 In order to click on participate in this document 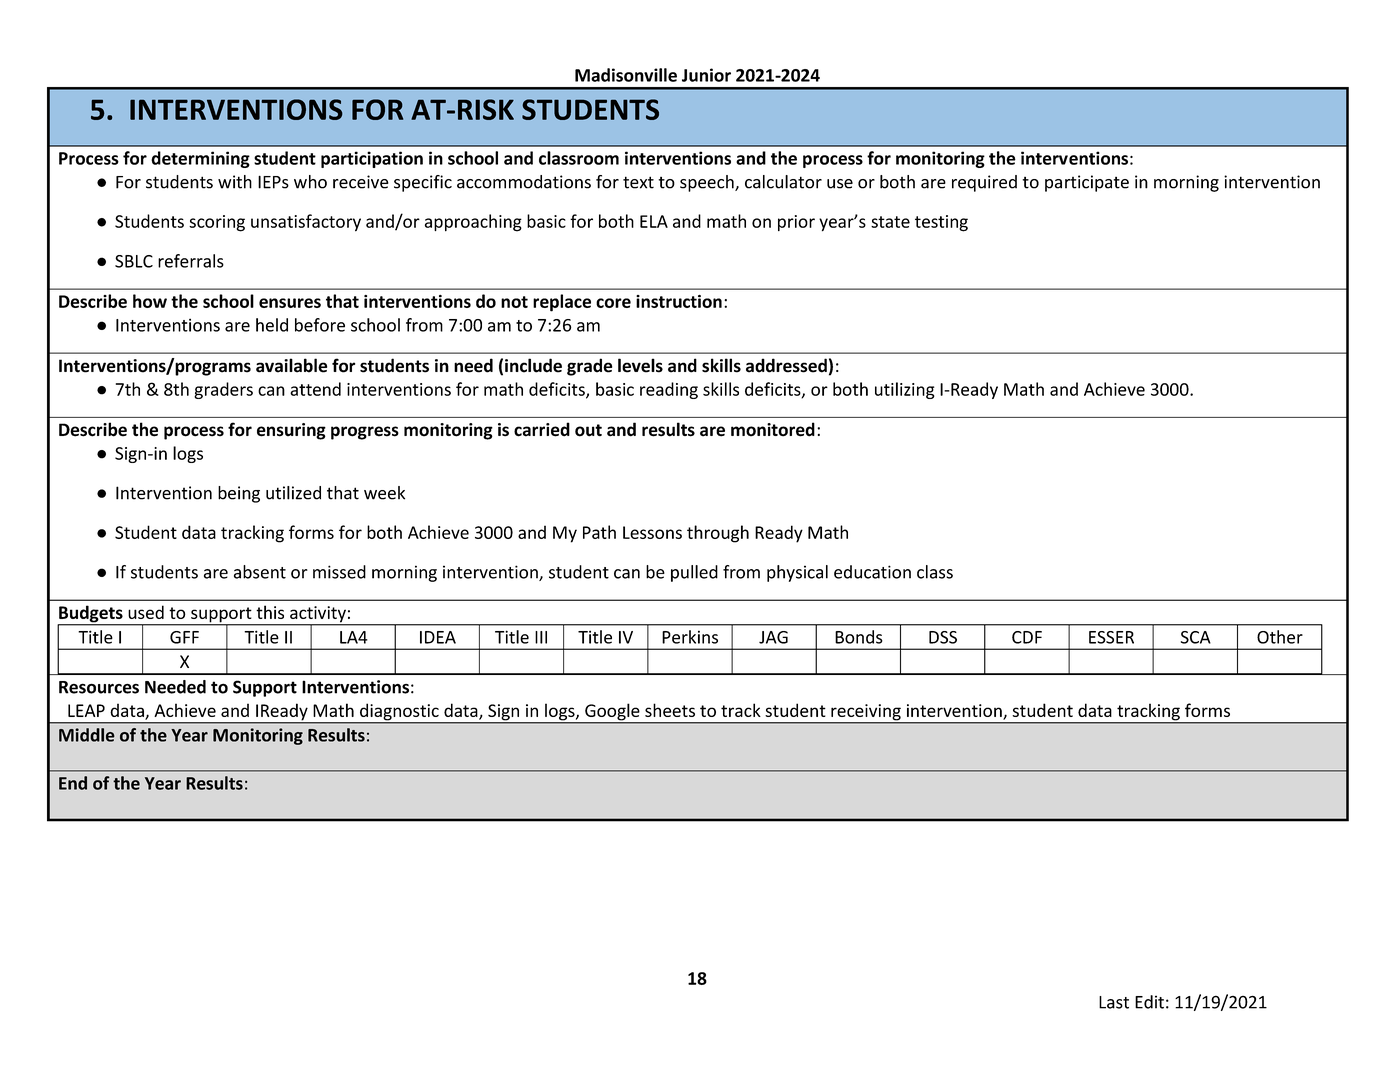, I will do `click(1087, 183)`.
